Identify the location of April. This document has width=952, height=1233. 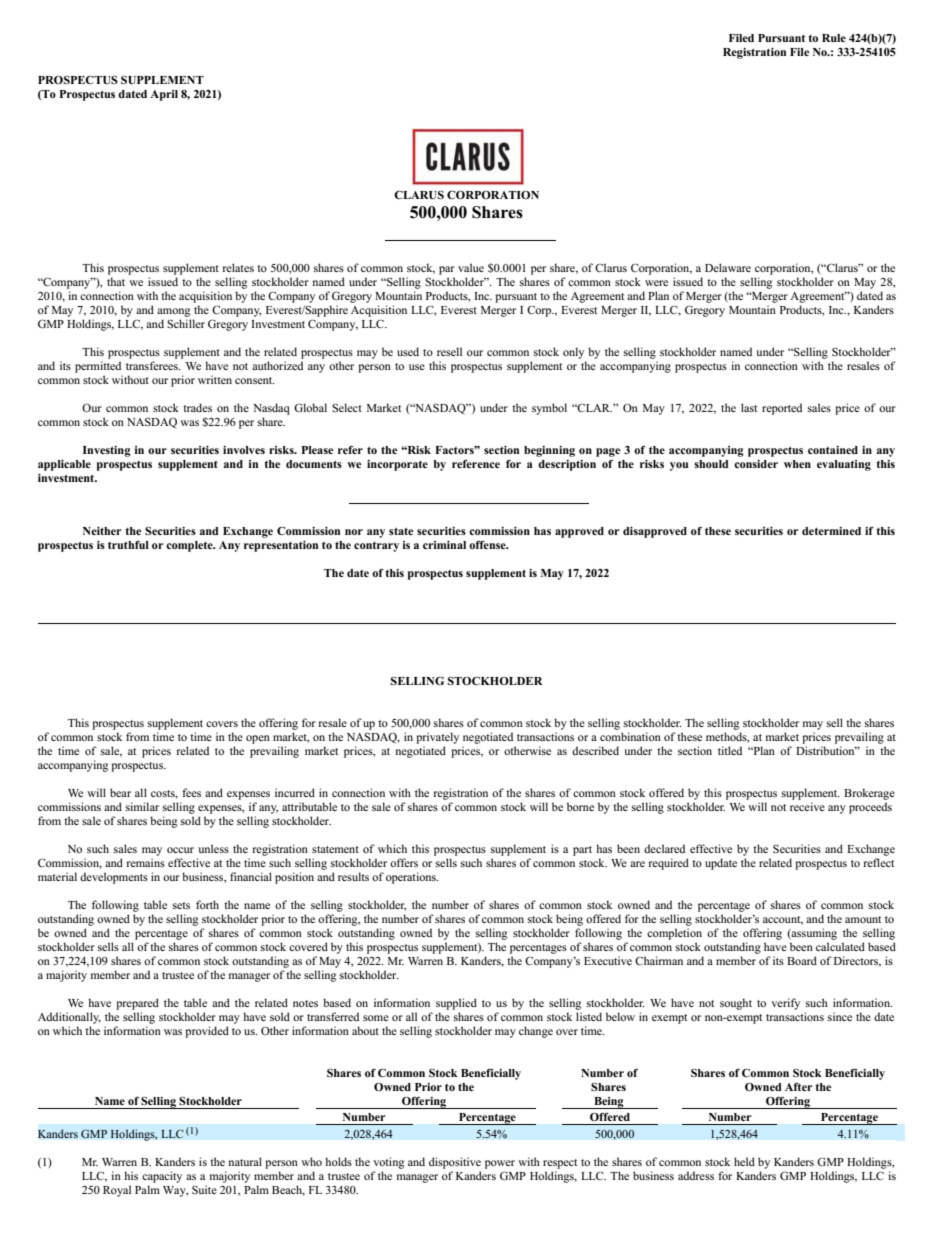
(164, 95).
